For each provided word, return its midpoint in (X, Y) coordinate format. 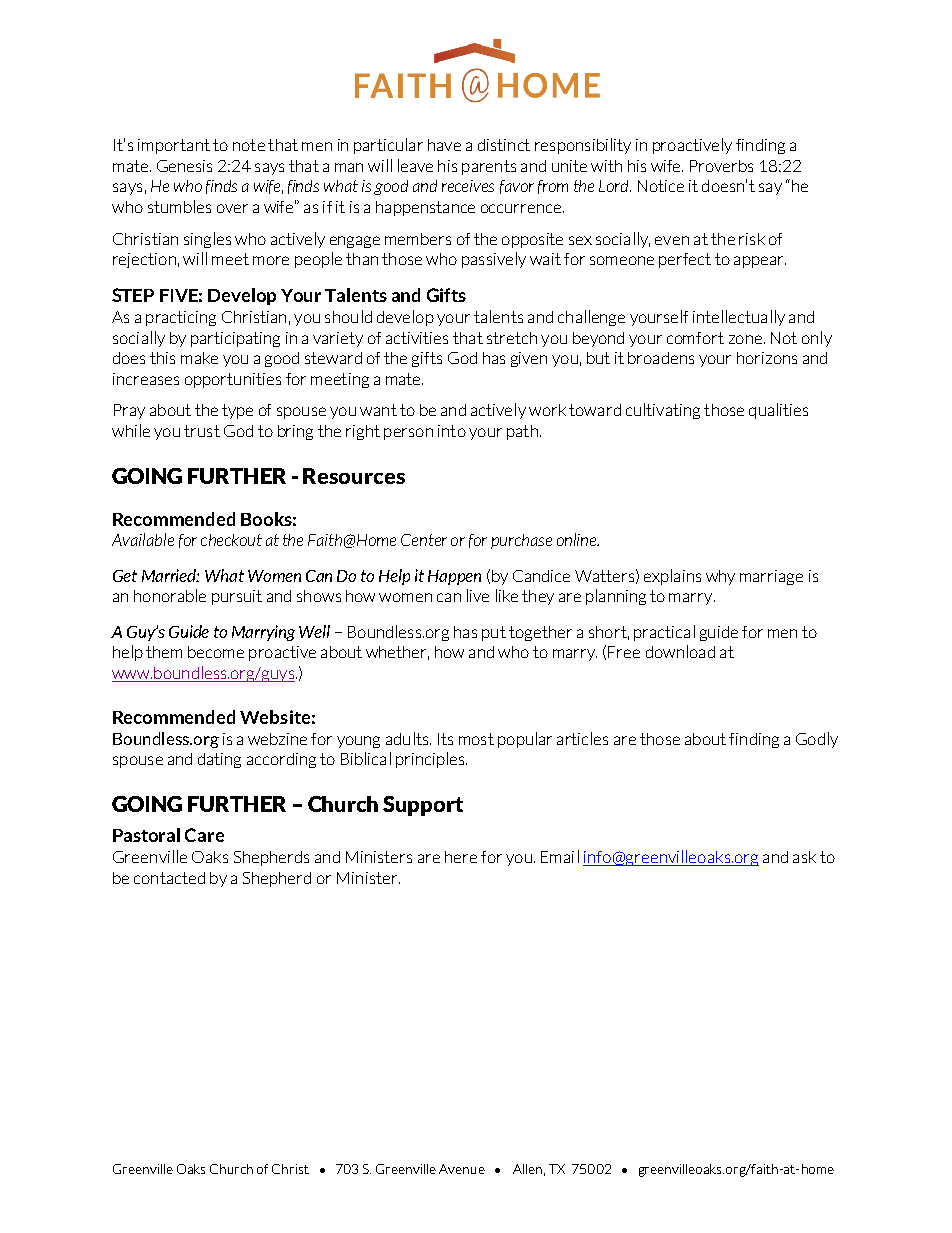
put (494, 633)
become (216, 652)
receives (468, 186)
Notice (661, 186)
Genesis (184, 166)
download (680, 651)
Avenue (462, 1169)
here (461, 857)
